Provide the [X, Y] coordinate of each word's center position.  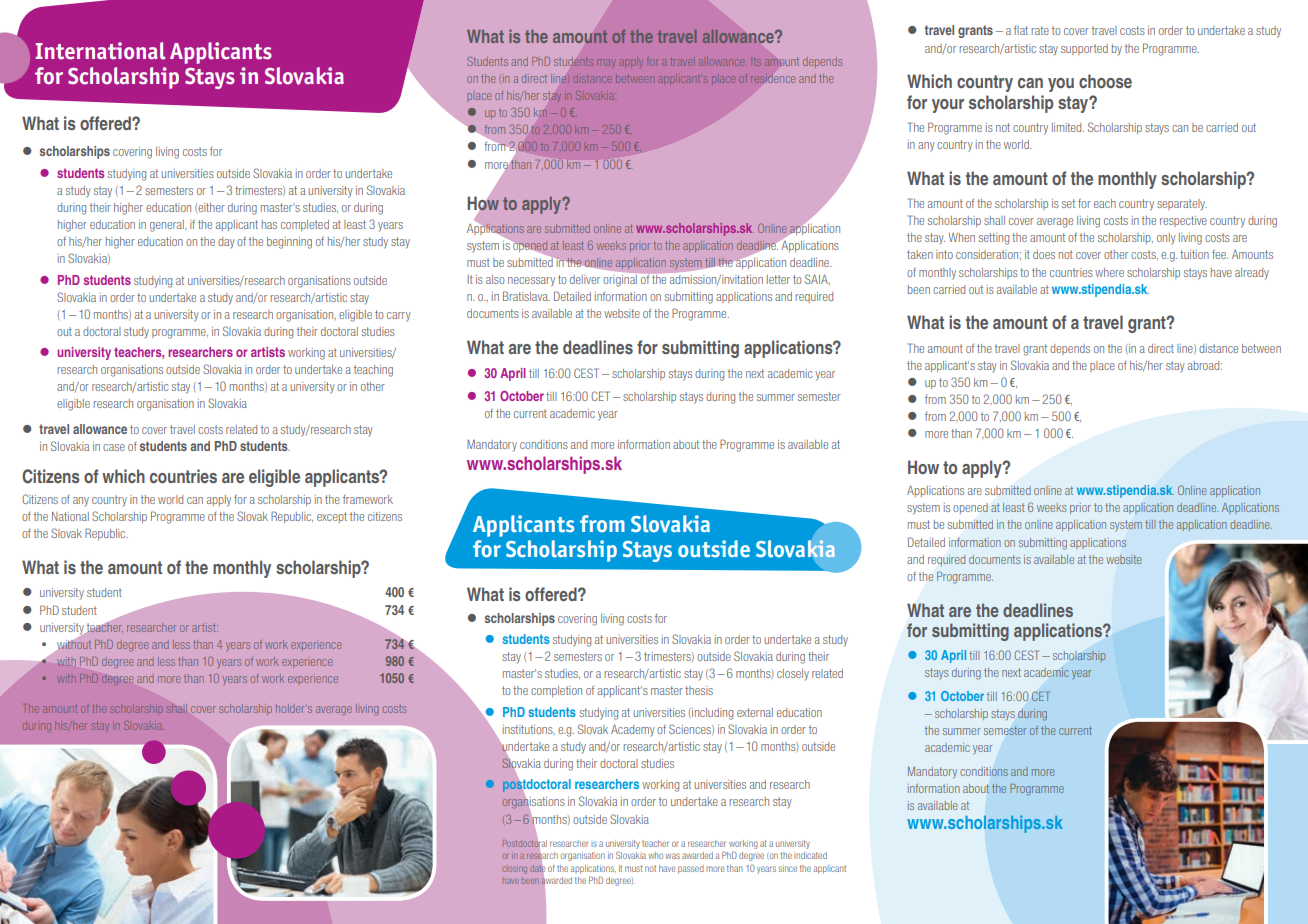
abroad [1205, 365]
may [606, 62]
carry [399, 317]
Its [757, 62]
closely [793, 675]
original [620, 281]
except [332, 517]
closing [515, 870]
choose [1105, 81]
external [755, 712]
